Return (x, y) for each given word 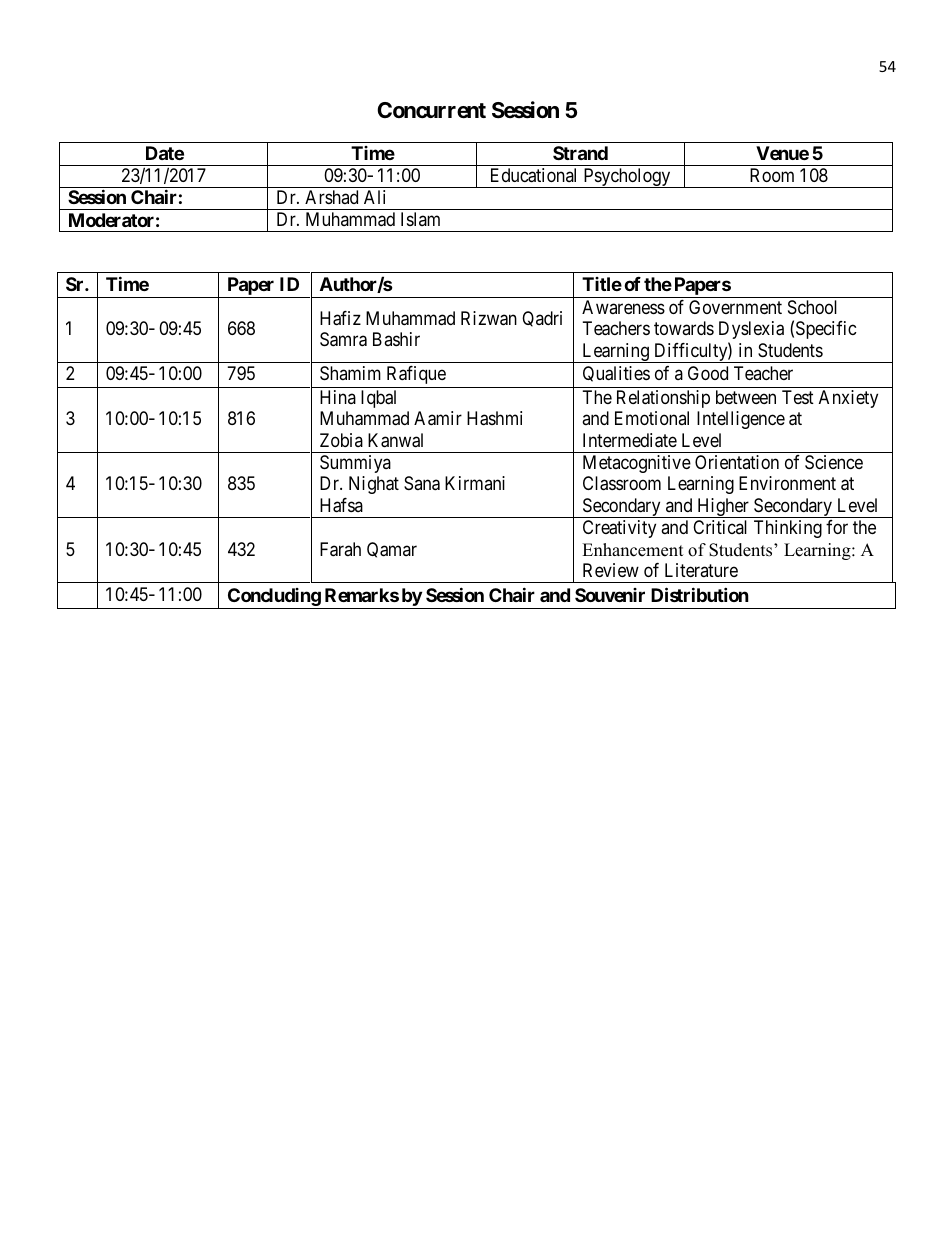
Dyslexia (751, 330)
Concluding (274, 597)
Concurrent (431, 110)
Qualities (616, 374)
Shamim (350, 373)
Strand (580, 153)
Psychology (627, 178)
